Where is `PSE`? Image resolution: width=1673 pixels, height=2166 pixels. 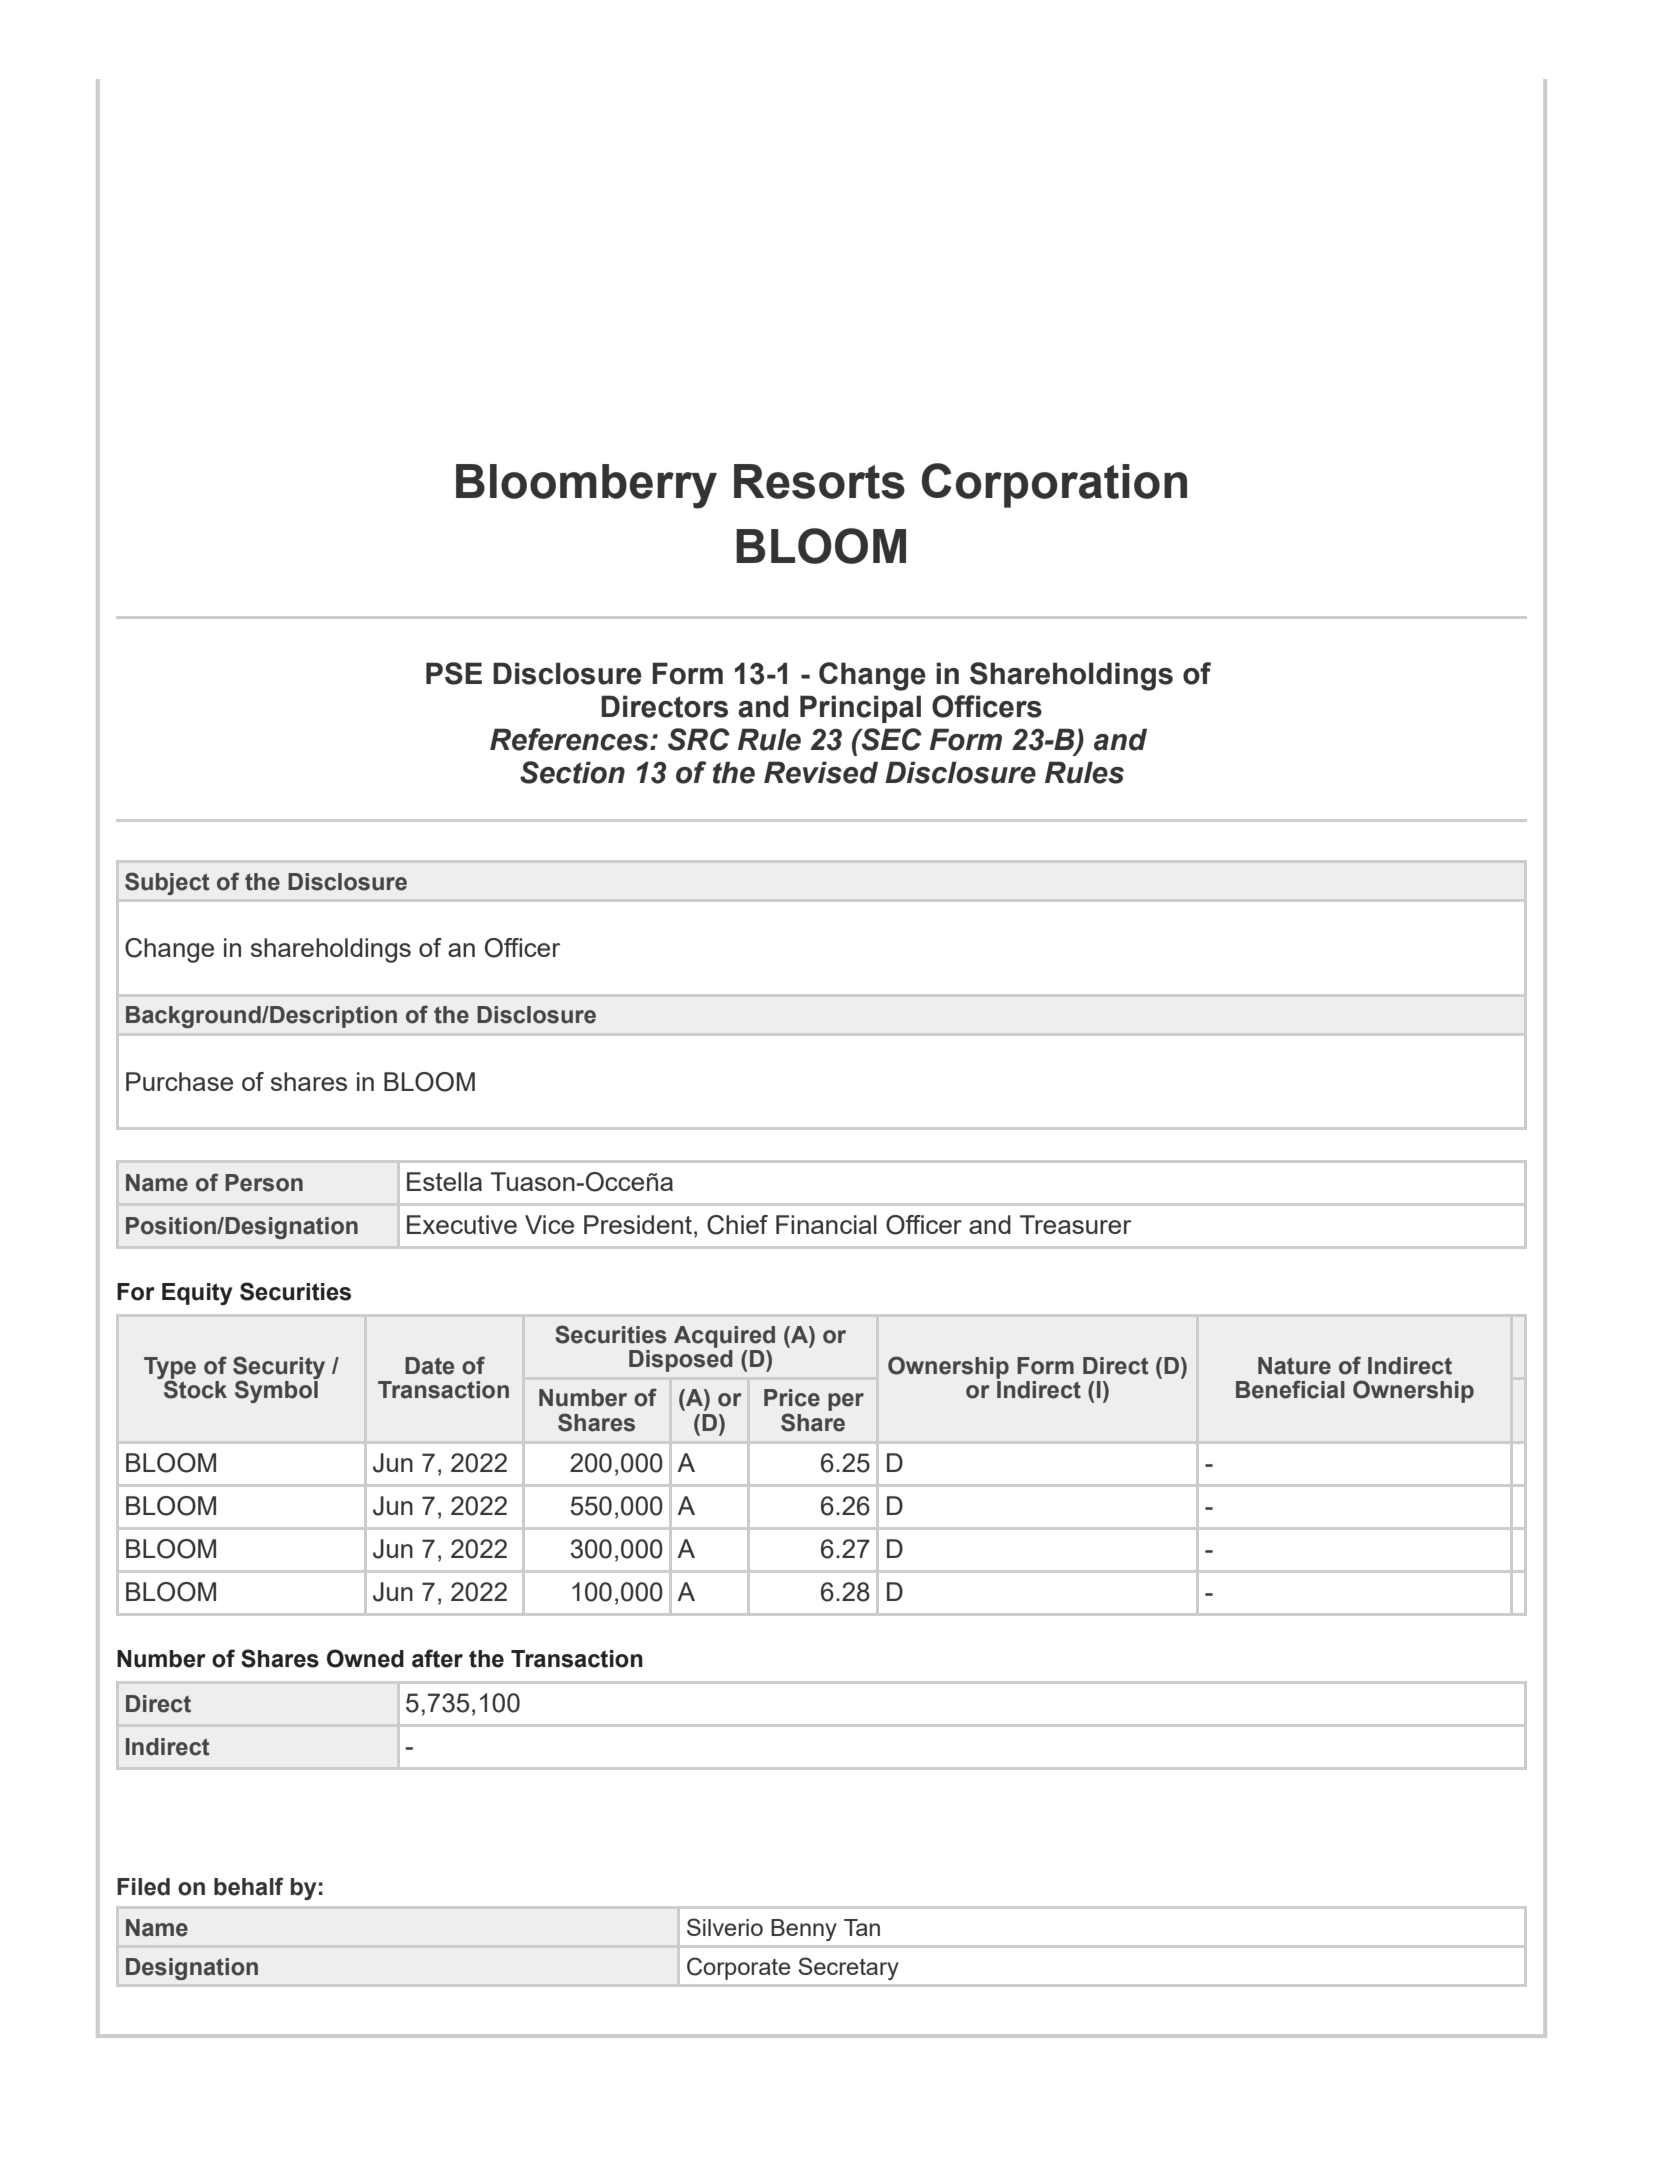 PSE is located at coordinates (454, 673).
